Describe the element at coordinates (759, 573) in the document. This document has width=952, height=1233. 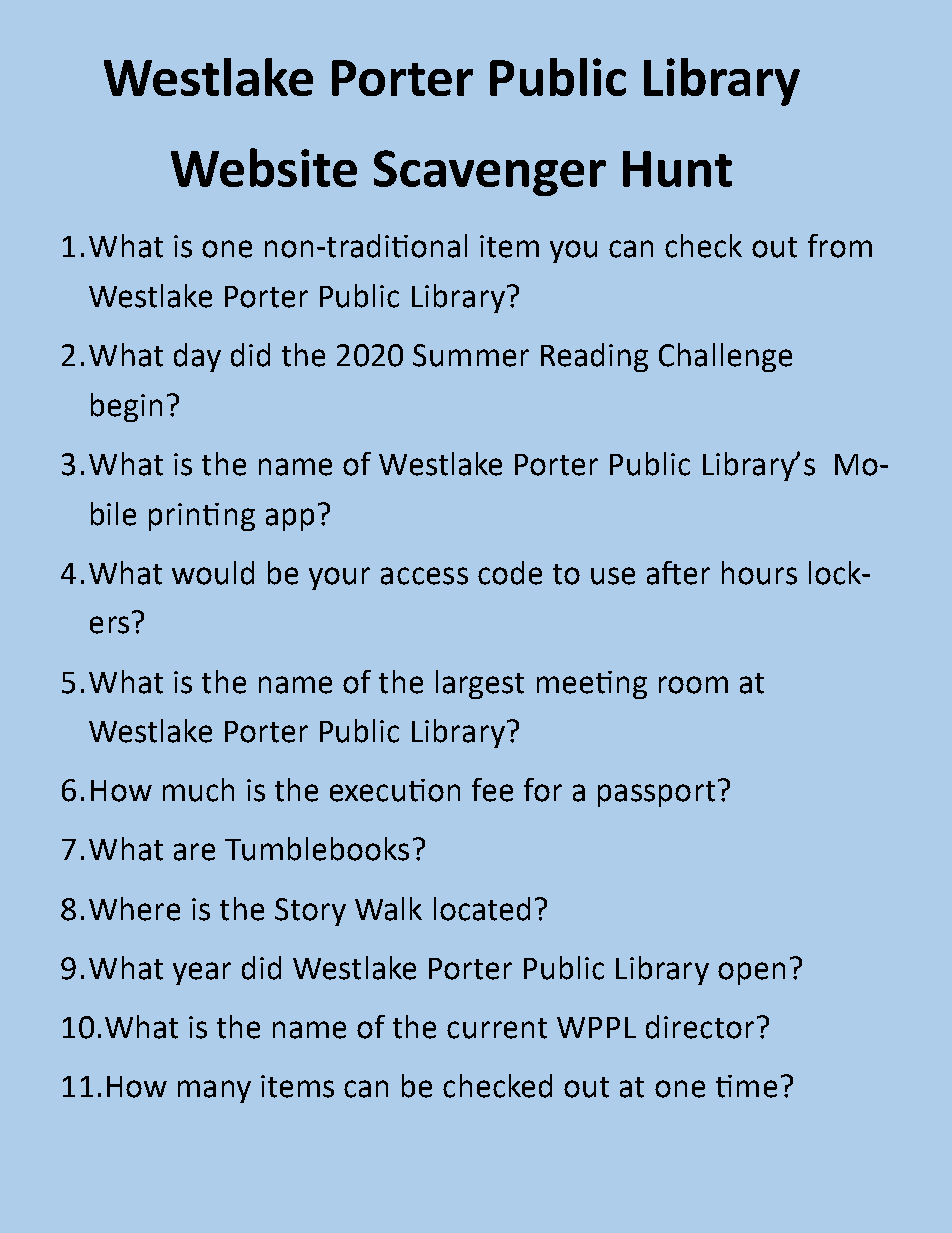
I see `hours` at that location.
